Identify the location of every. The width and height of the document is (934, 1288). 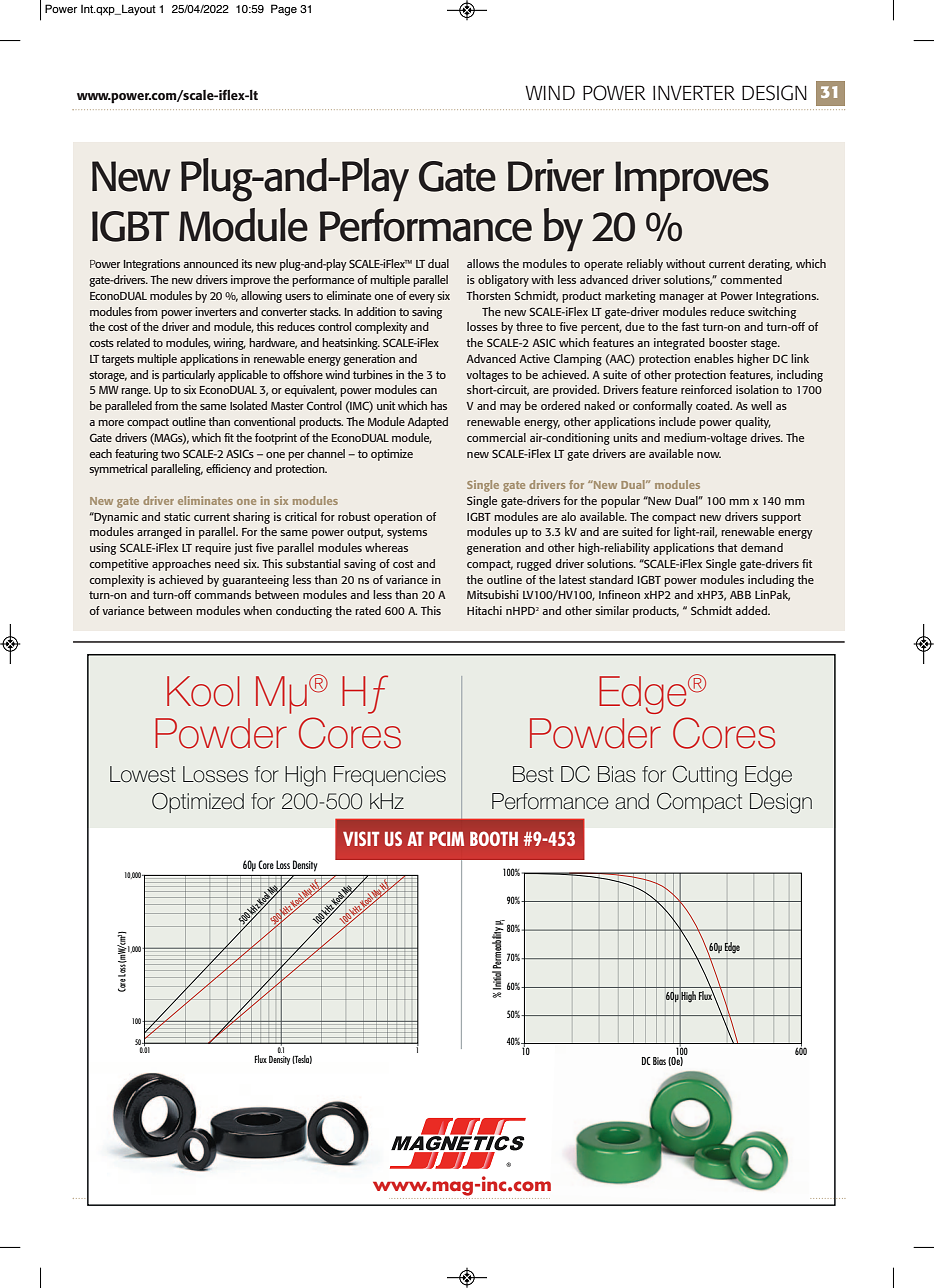
(422, 298).
